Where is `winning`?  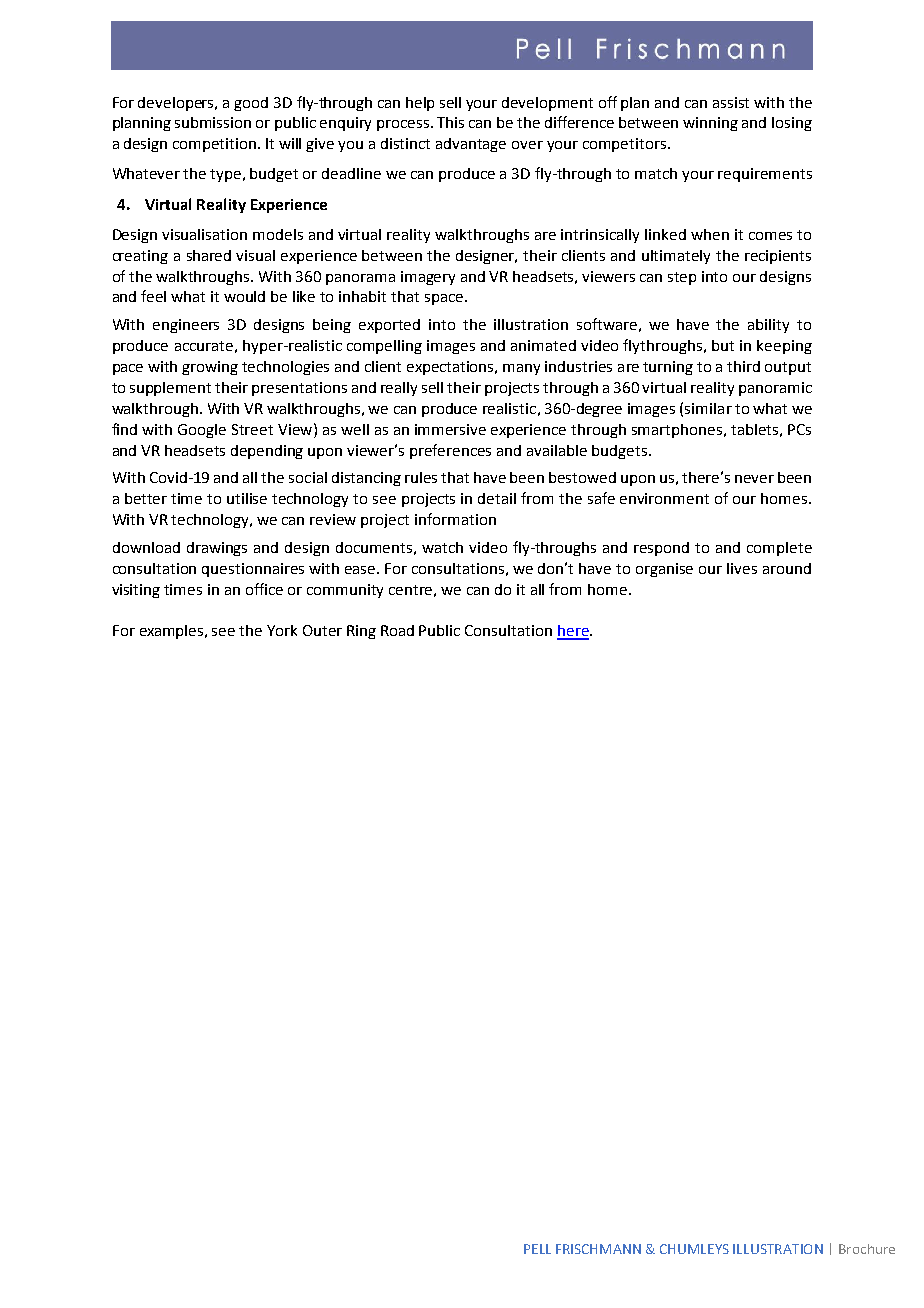 winning is located at coordinates (710, 124).
